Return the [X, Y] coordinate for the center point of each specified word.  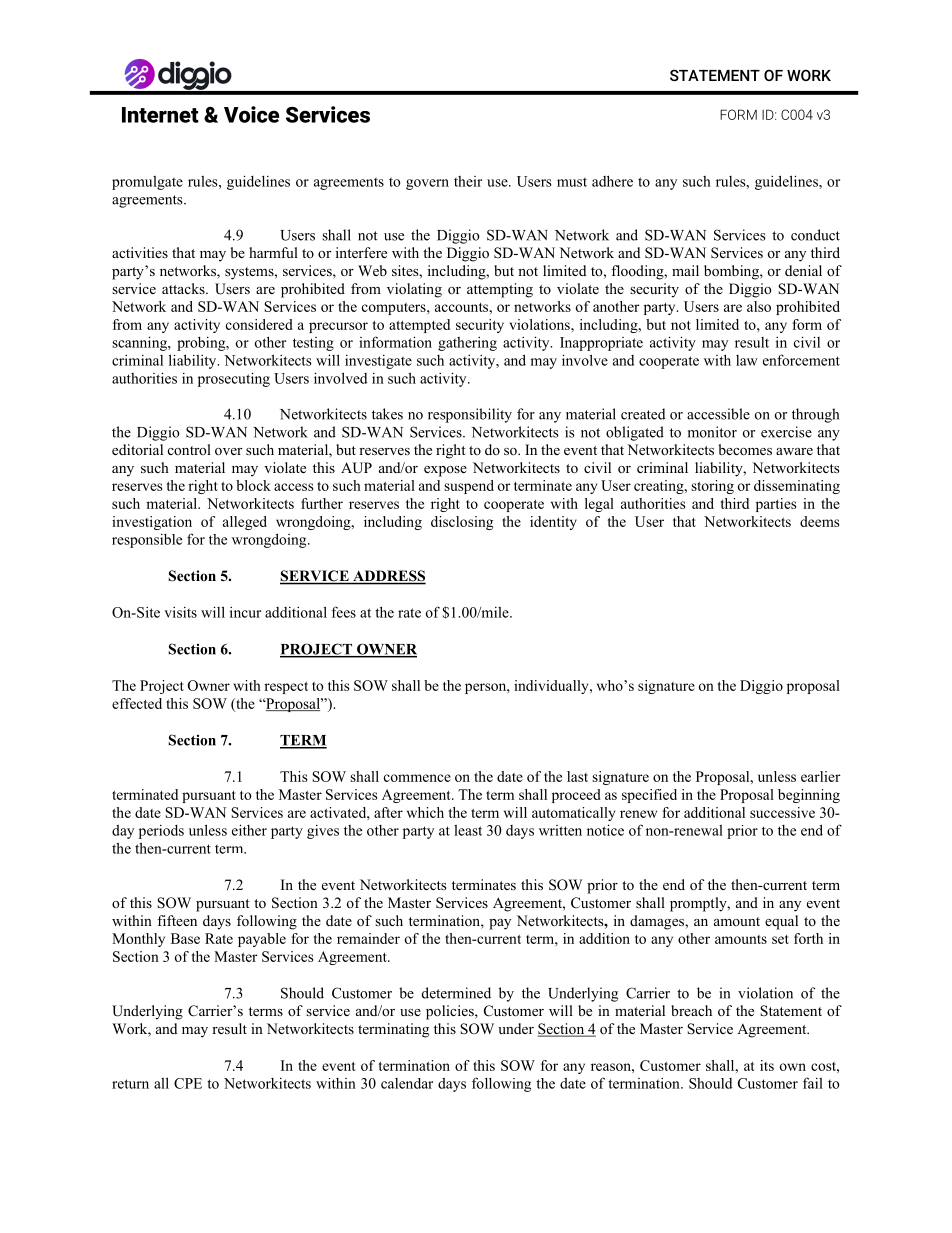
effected [137, 703]
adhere [612, 181]
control [189, 449]
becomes [745, 450]
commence [417, 778]
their [468, 181]
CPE [188, 1083]
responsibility [470, 415]
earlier [821, 776]
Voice [251, 114]
